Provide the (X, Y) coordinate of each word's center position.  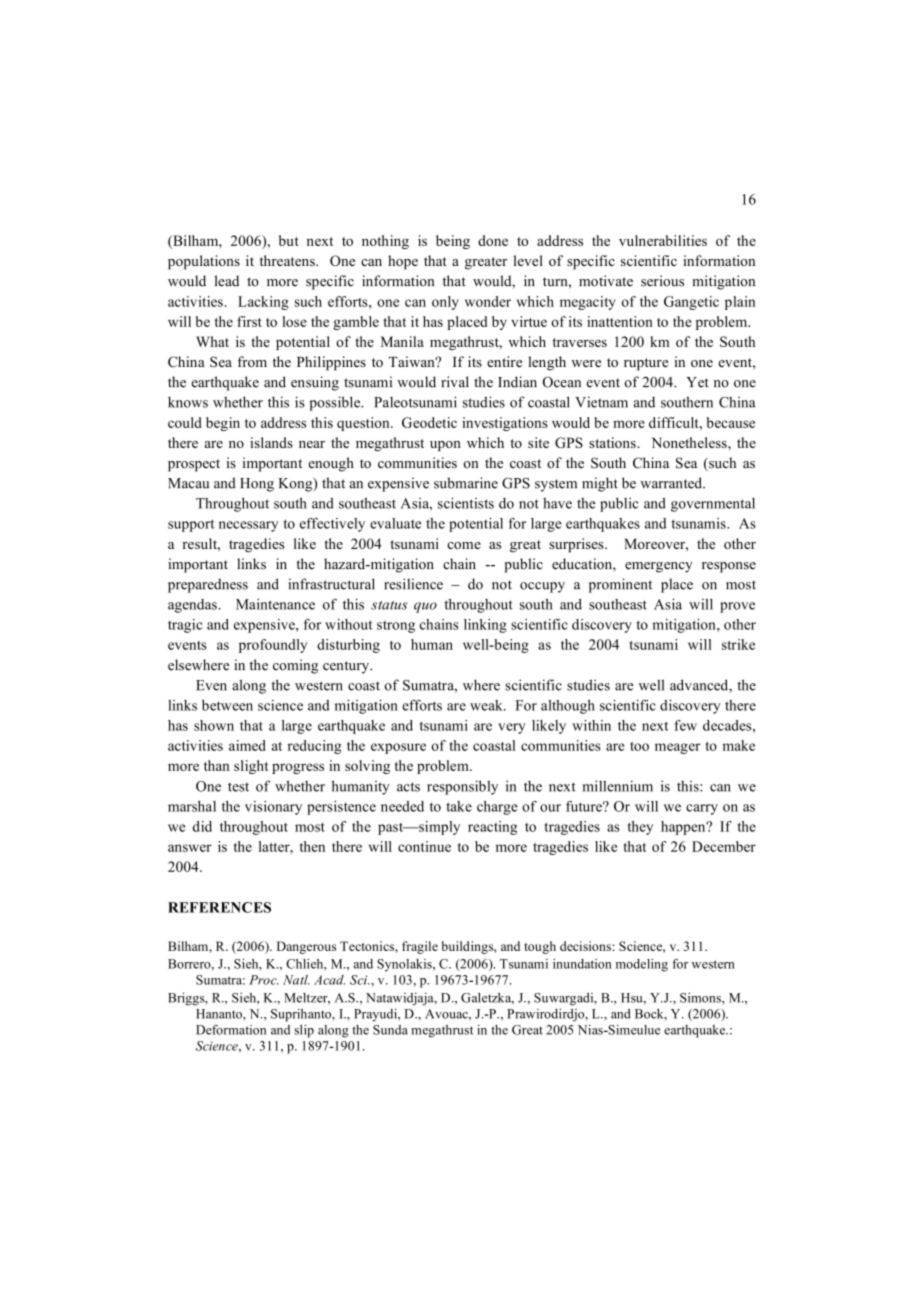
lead (227, 281)
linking (485, 626)
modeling (642, 965)
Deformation (231, 1030)
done (493, 240)
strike (738, 644)
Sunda (390, 1030)
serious (662, 281)
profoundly (273, 646)
